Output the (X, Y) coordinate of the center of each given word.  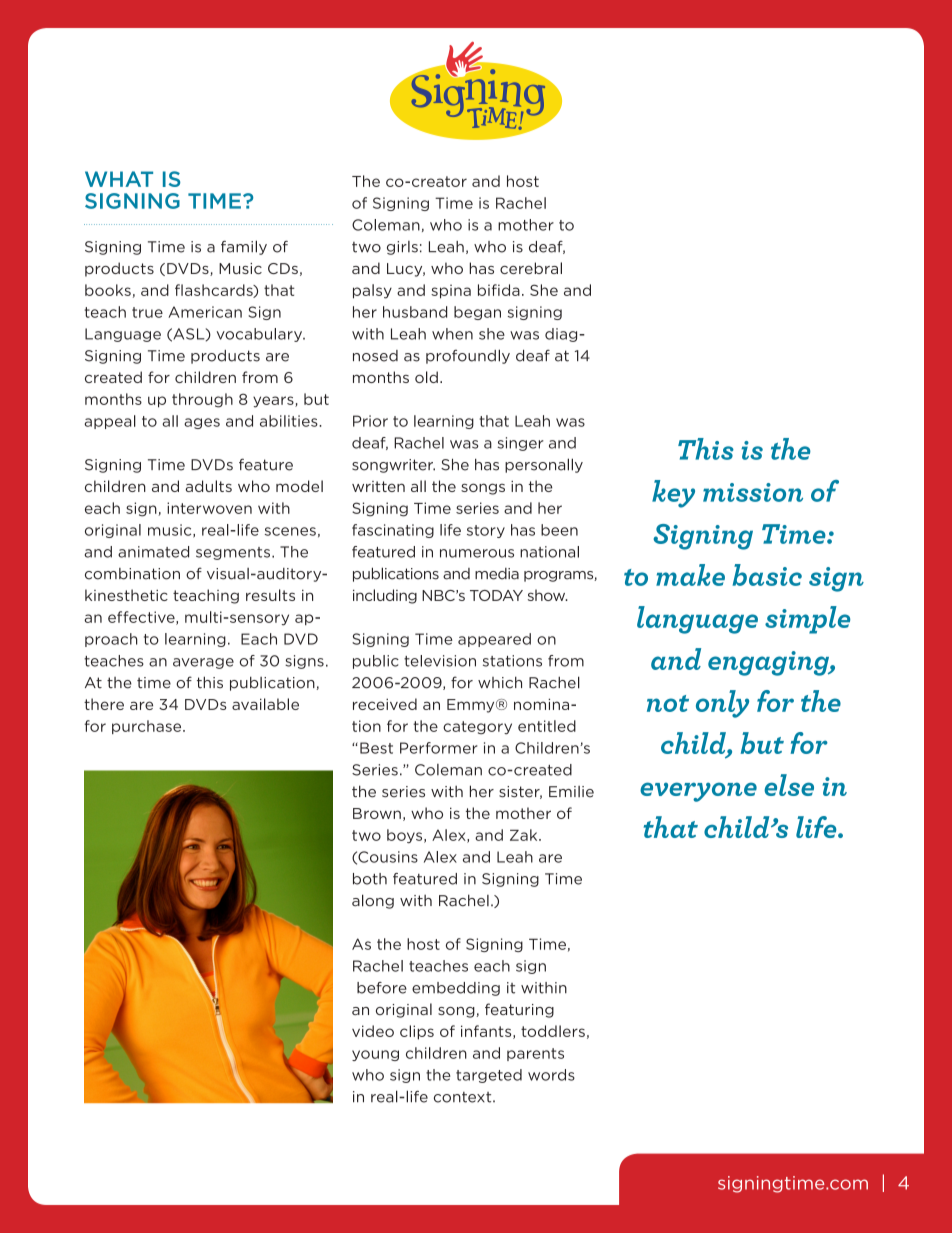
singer (521, 444)
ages (202, 423)
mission (753, 492)
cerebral (531, 268)
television (440, 661)
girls (402, 248)
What (119, 179)
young (375, 1055)
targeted (489, 1076)
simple (807, 620)
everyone (698, 792)
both (370, 879)
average (203, 663)
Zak (525, 835)
